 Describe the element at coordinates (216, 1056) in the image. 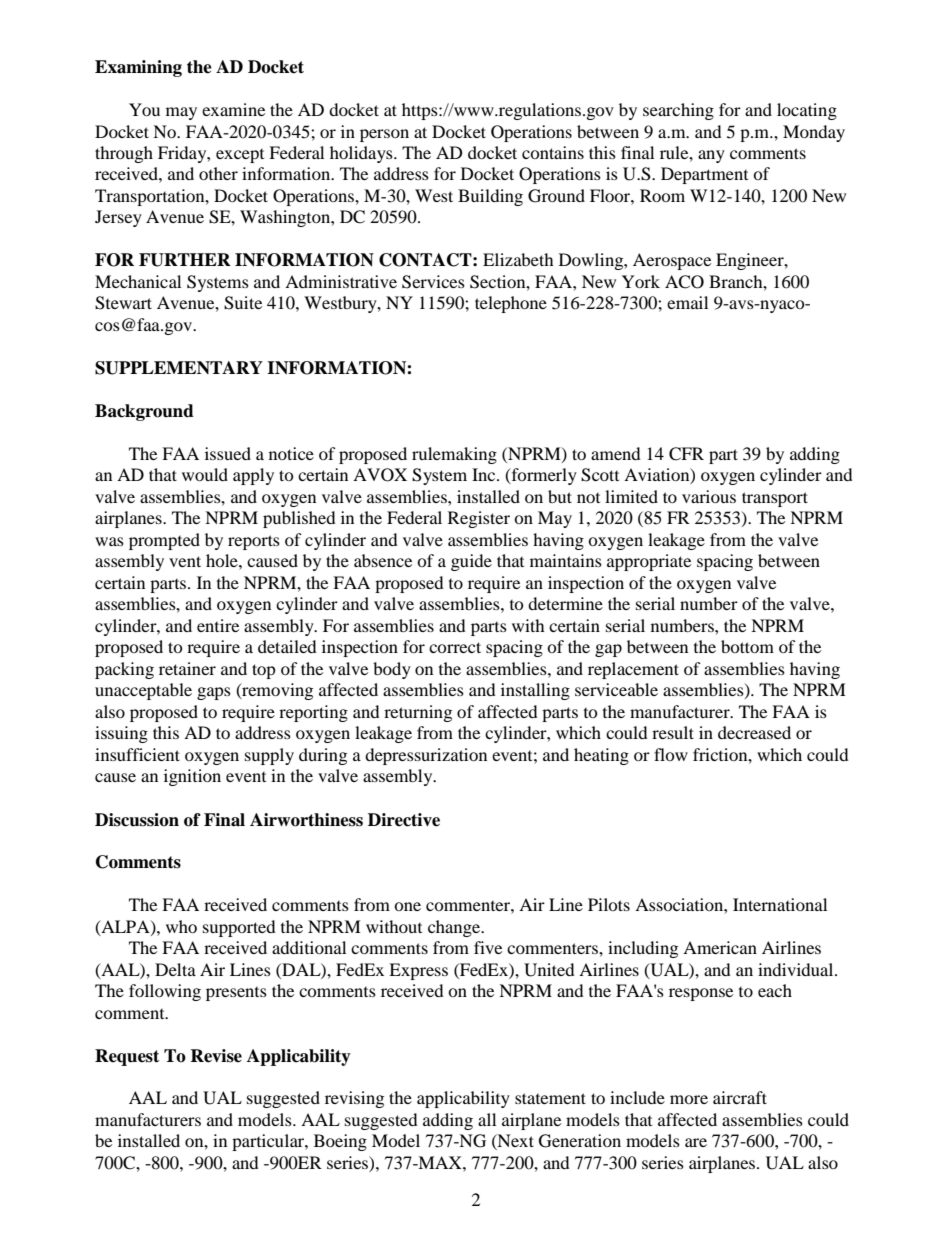

I see `Revise` at that location.
